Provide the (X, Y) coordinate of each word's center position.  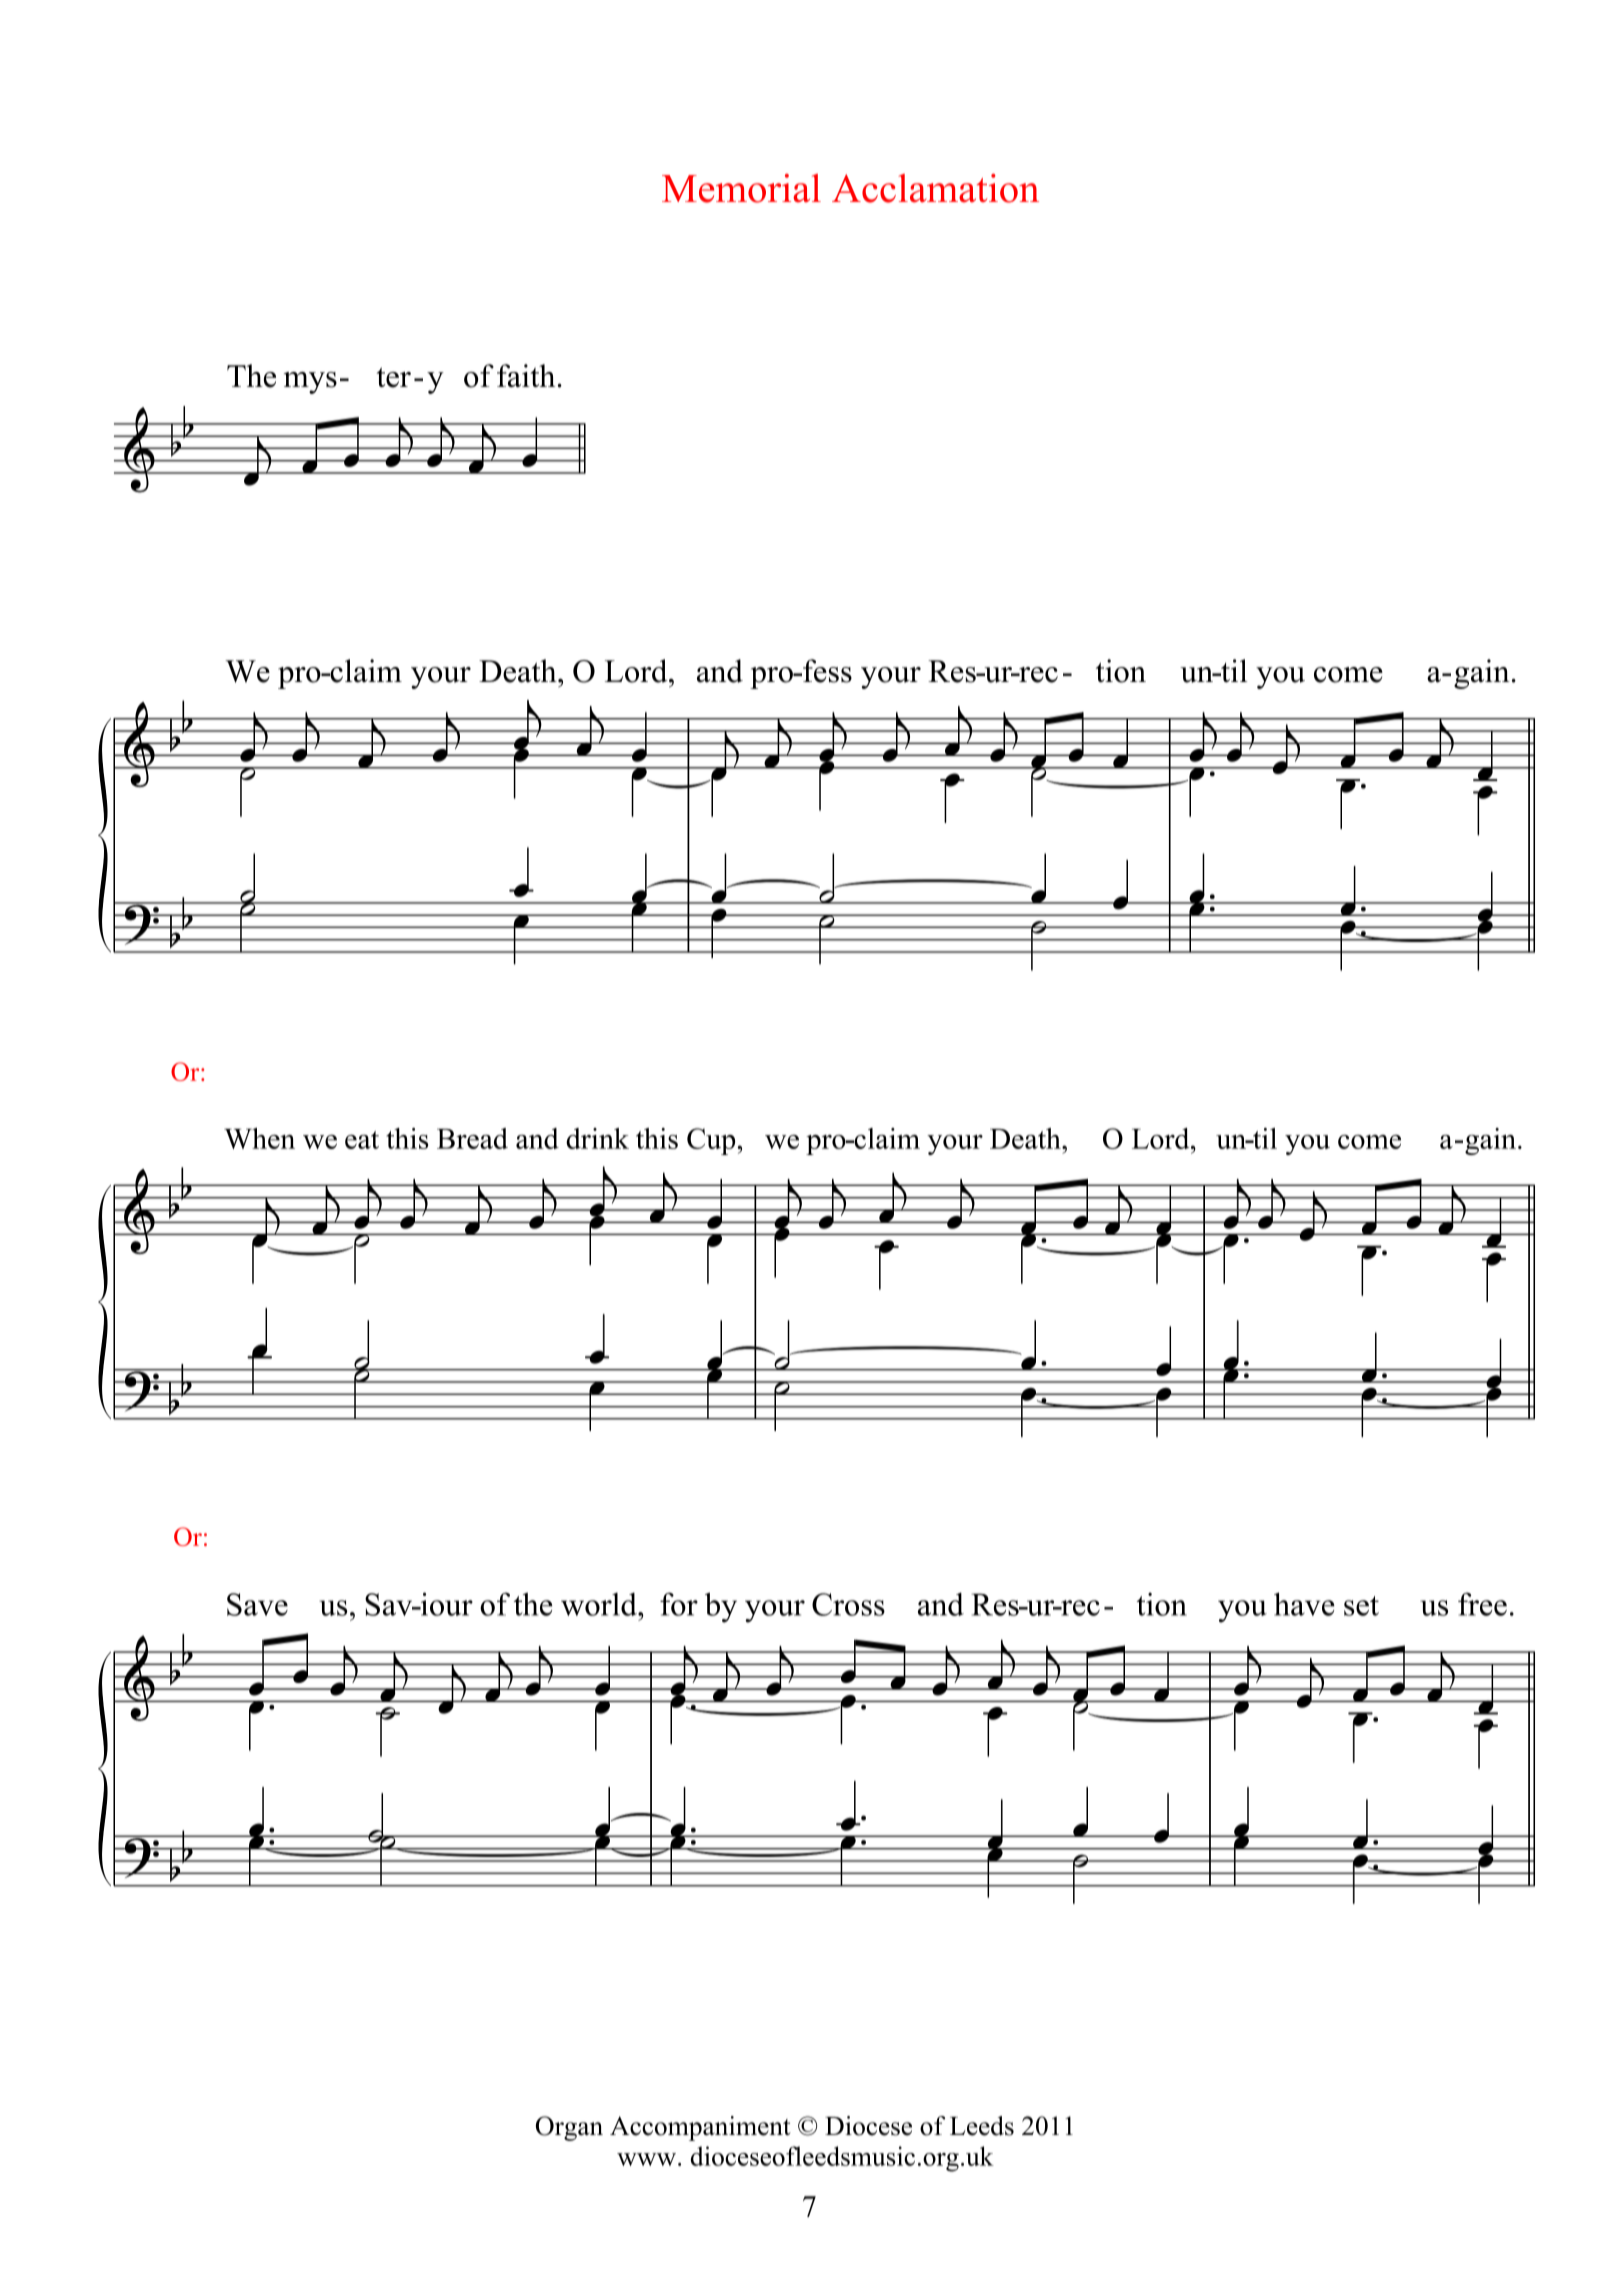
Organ (569, 2128)
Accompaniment (700, 2128)
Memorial (741, 188)
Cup (712, 1141)
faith (527, 375)
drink (597, 1138)
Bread (472, 1138)
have (1304, 1604)
